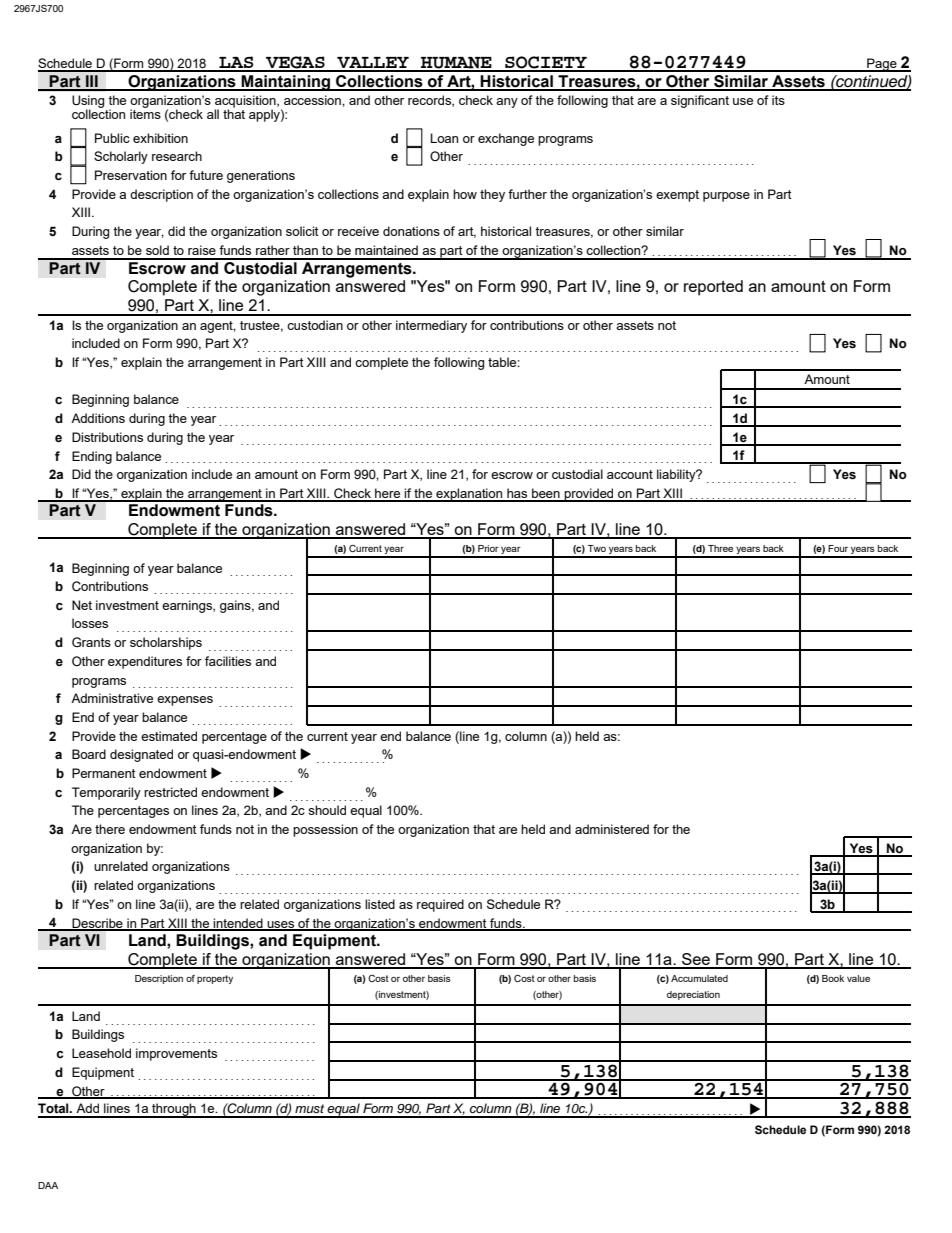 Image resolution: width=952 pixels, height=1233 pixels. I want to click on its, so click(778, 100).
